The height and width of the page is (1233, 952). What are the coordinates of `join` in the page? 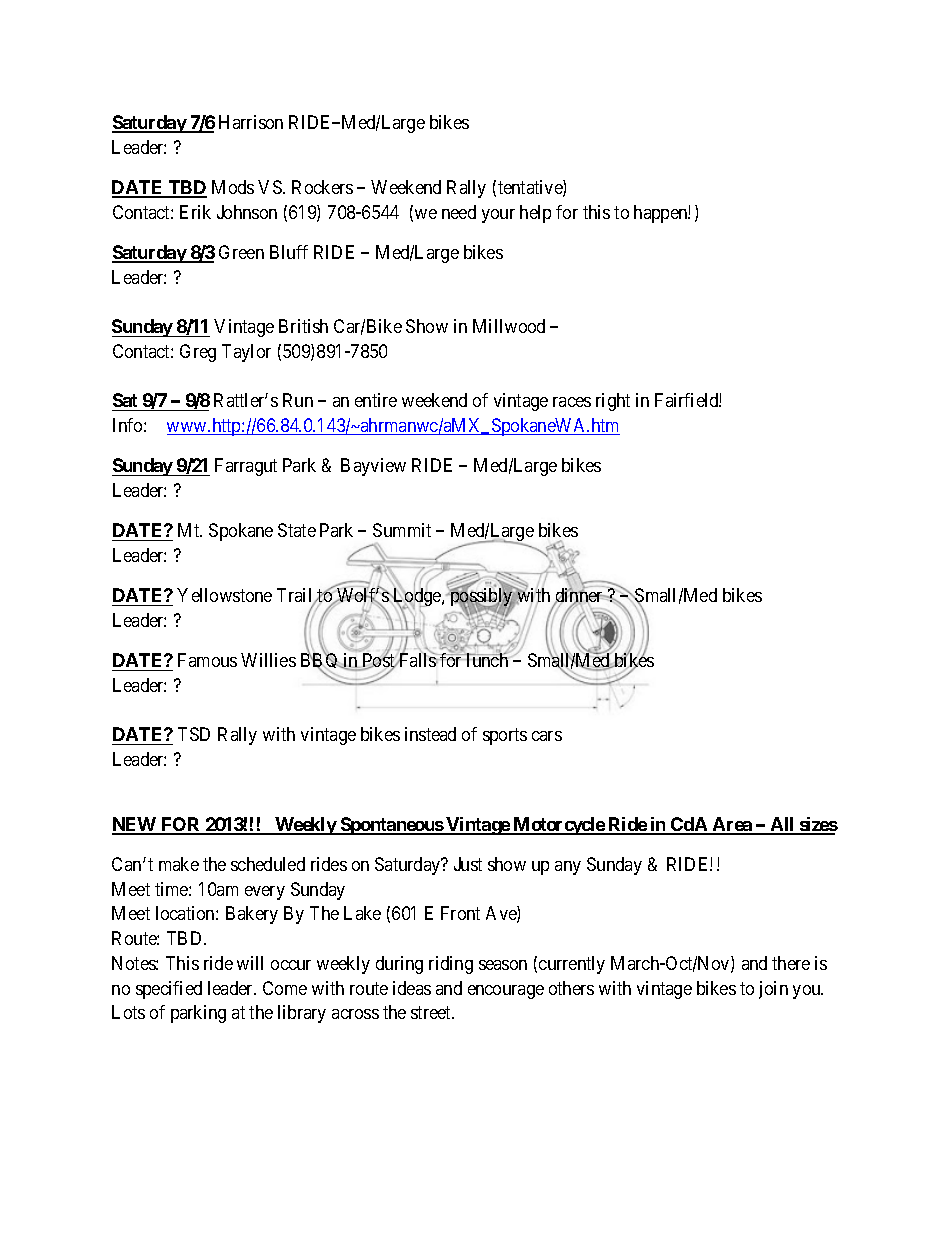 It's located at (773, 990).
